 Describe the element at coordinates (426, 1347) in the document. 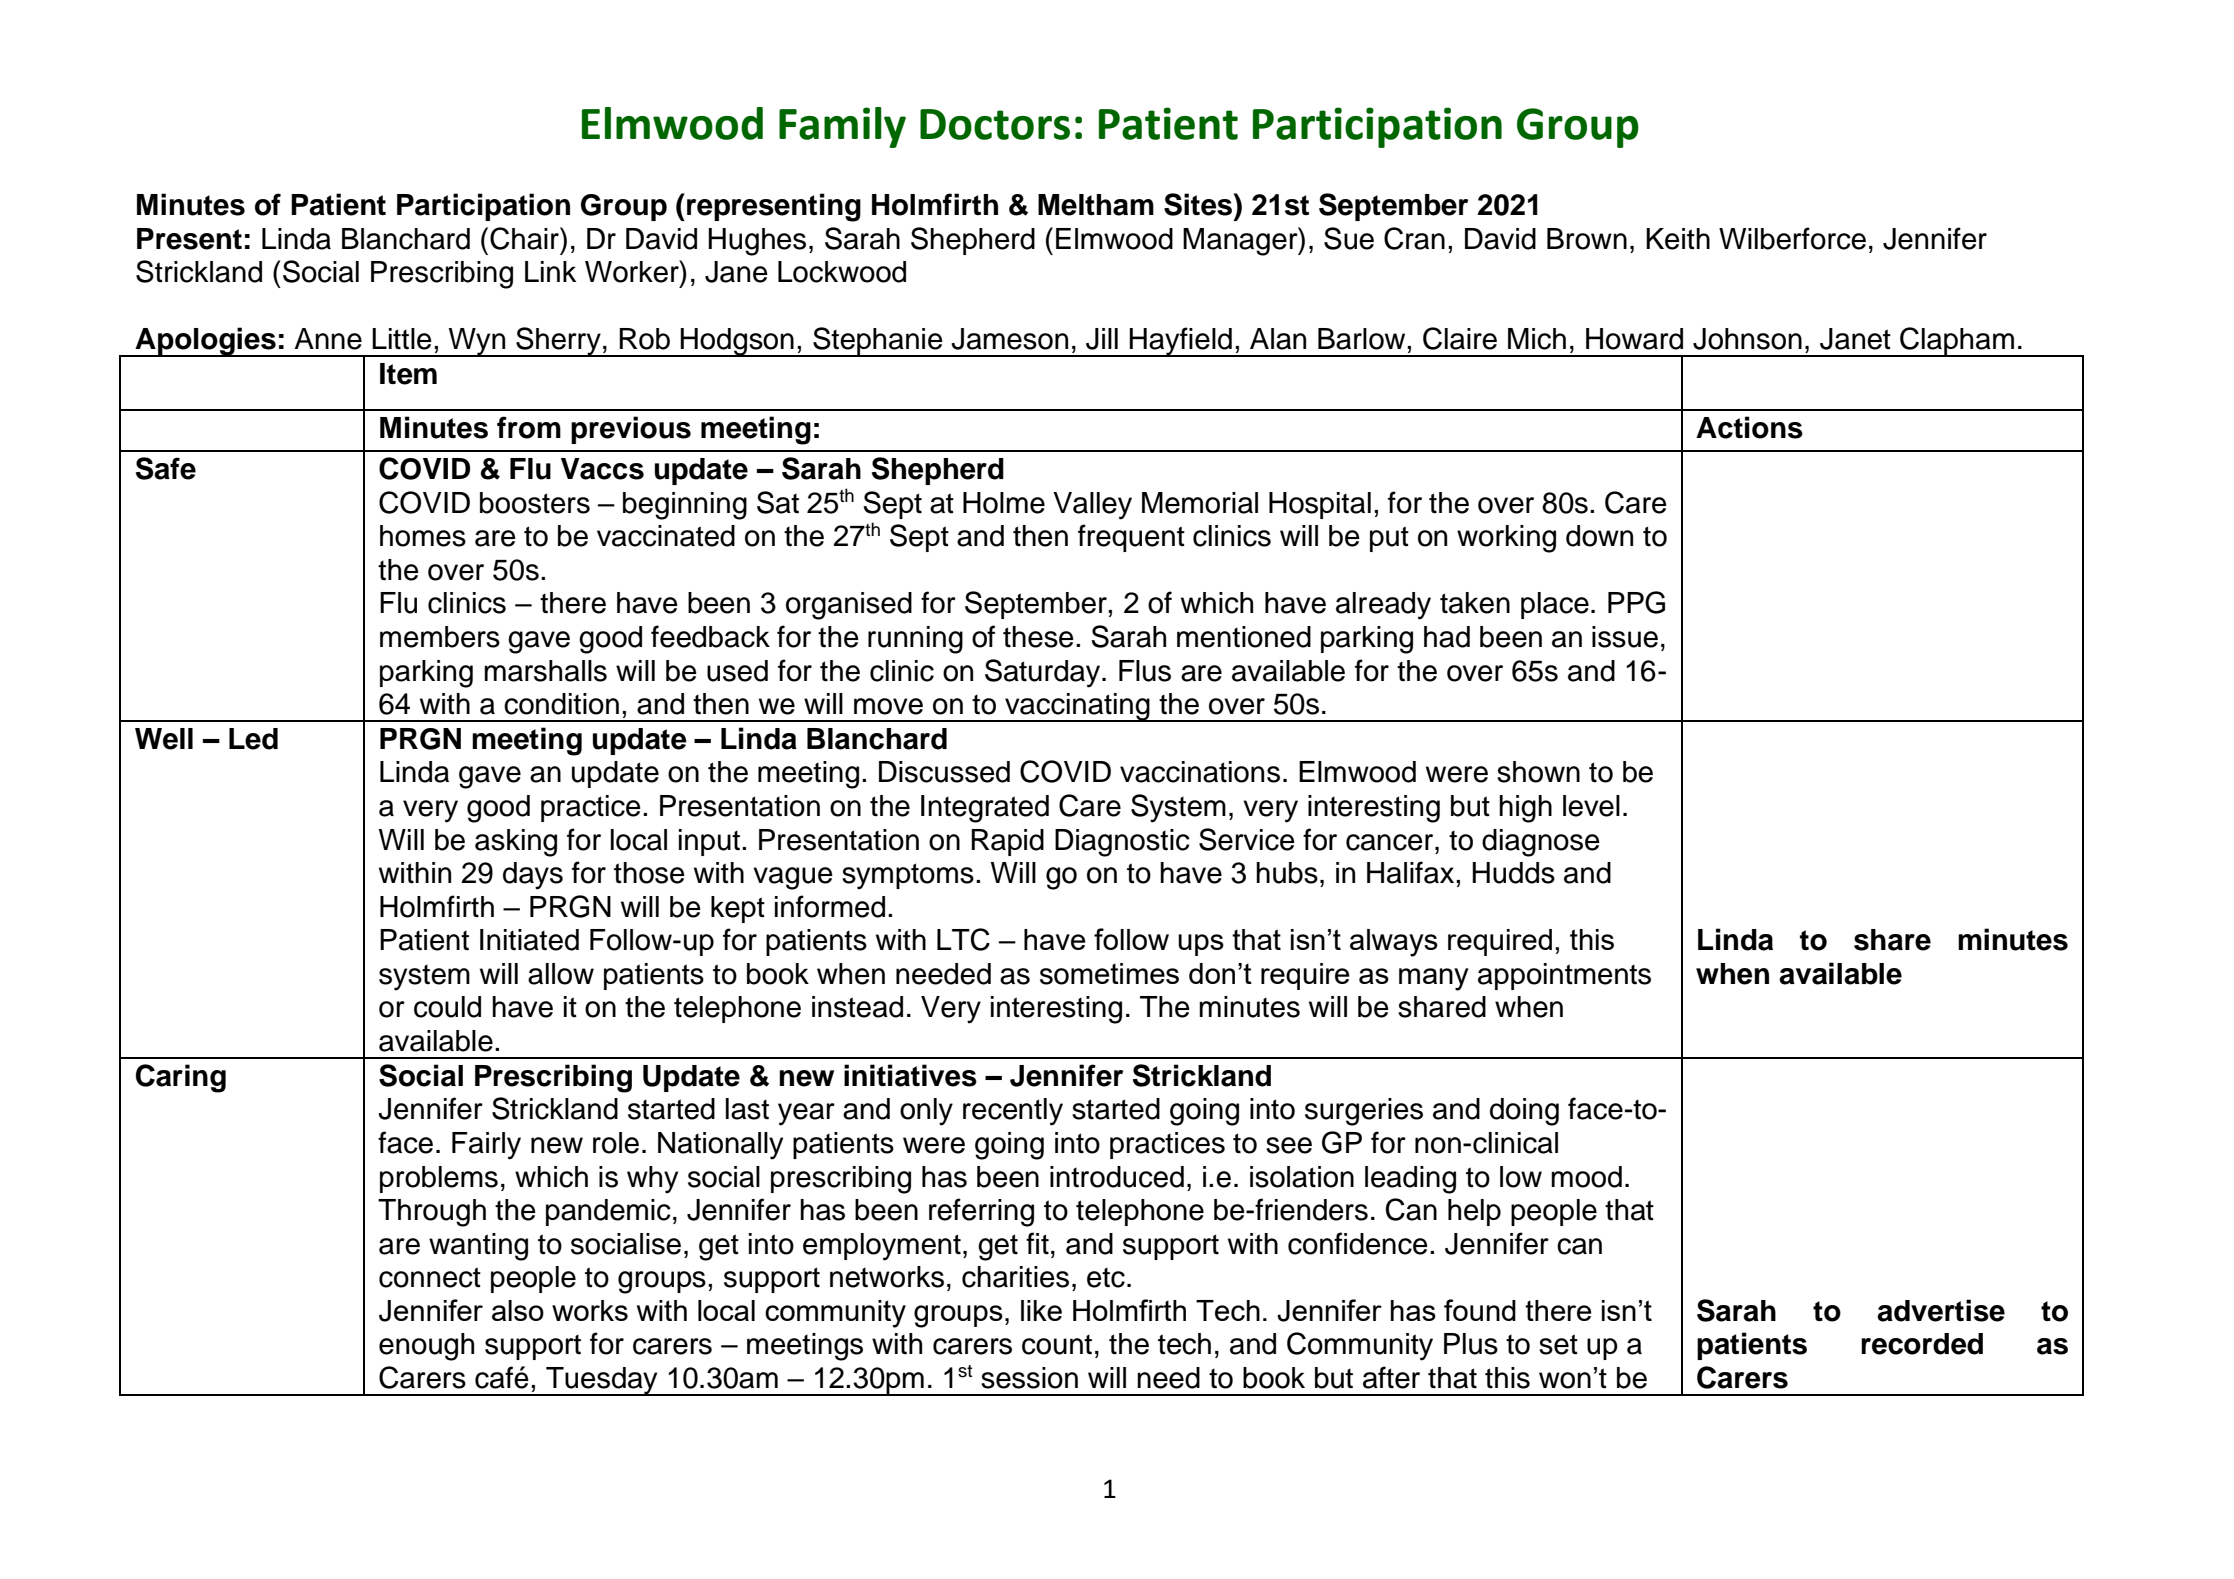

I see `enough` at that location.
